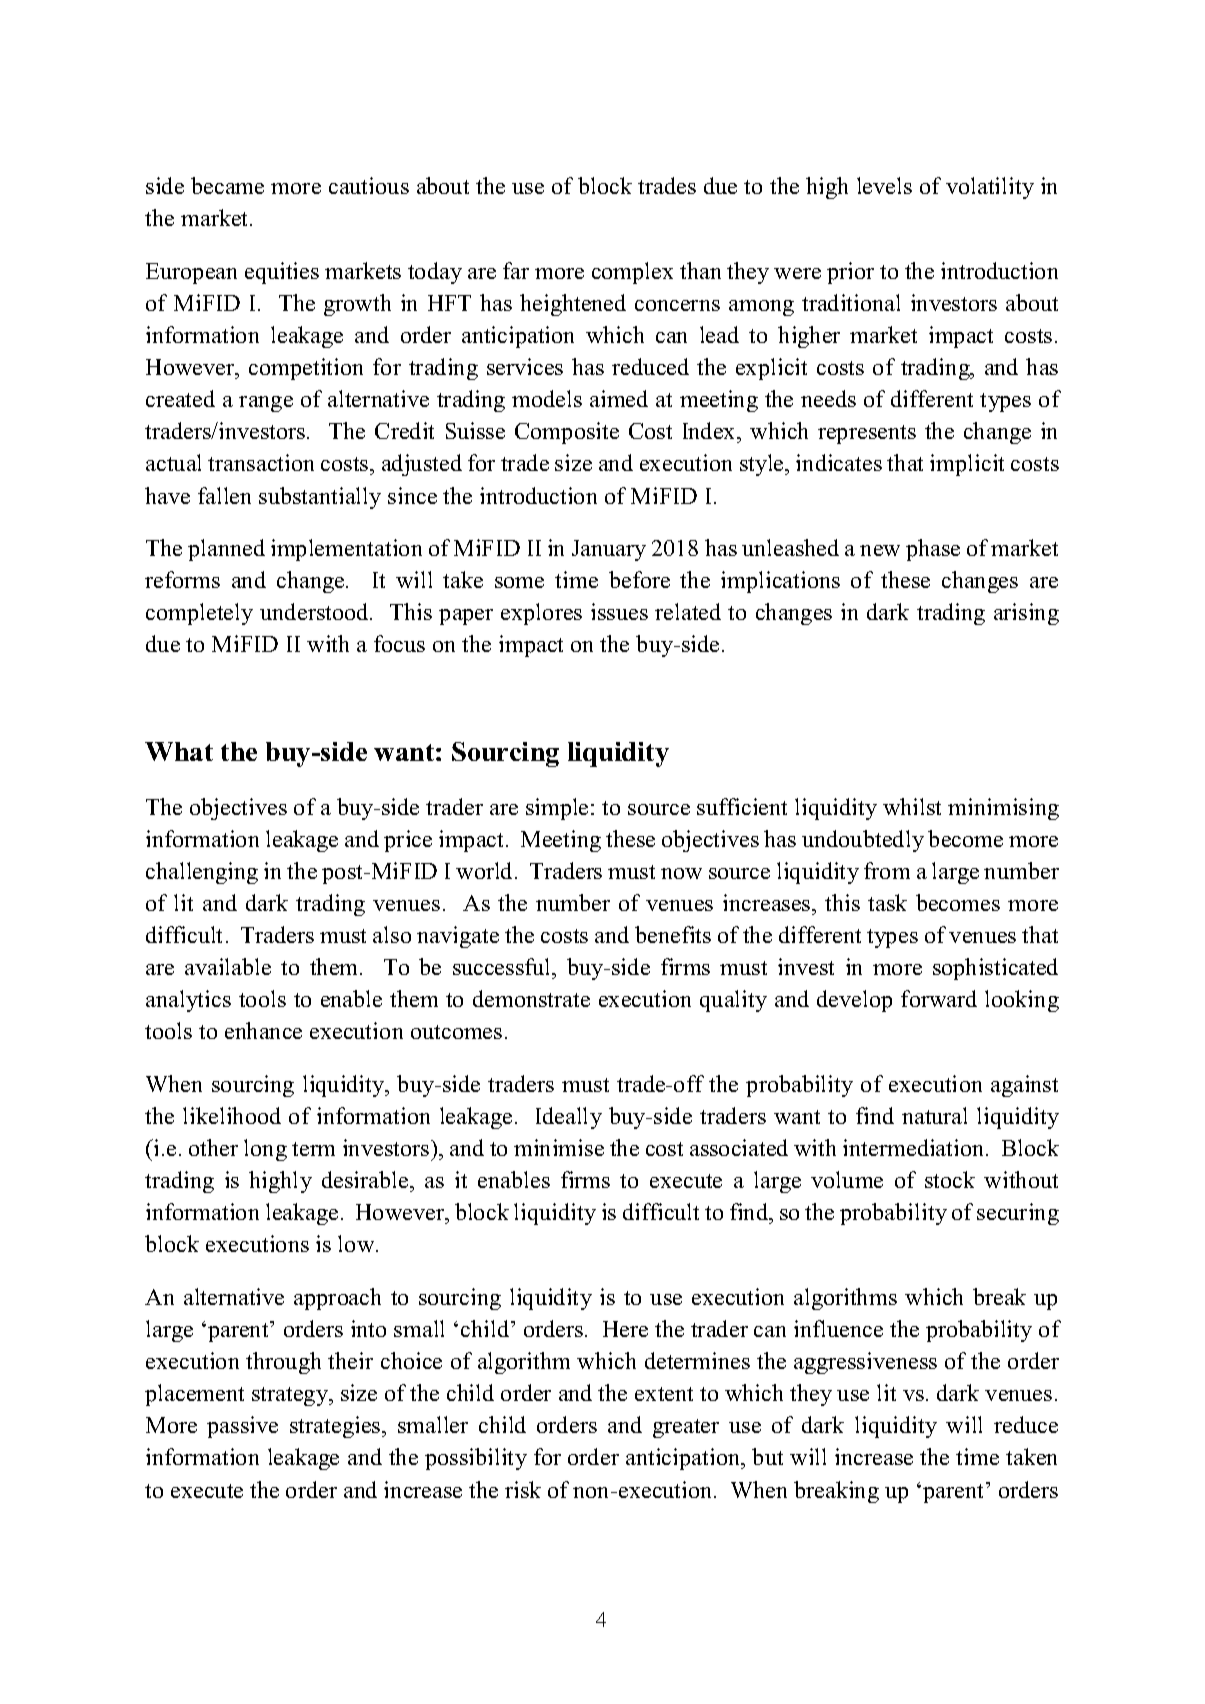  What do you see at coordinates (609, 550) in the document?
I see `January` at bounding box center [609, 550].
